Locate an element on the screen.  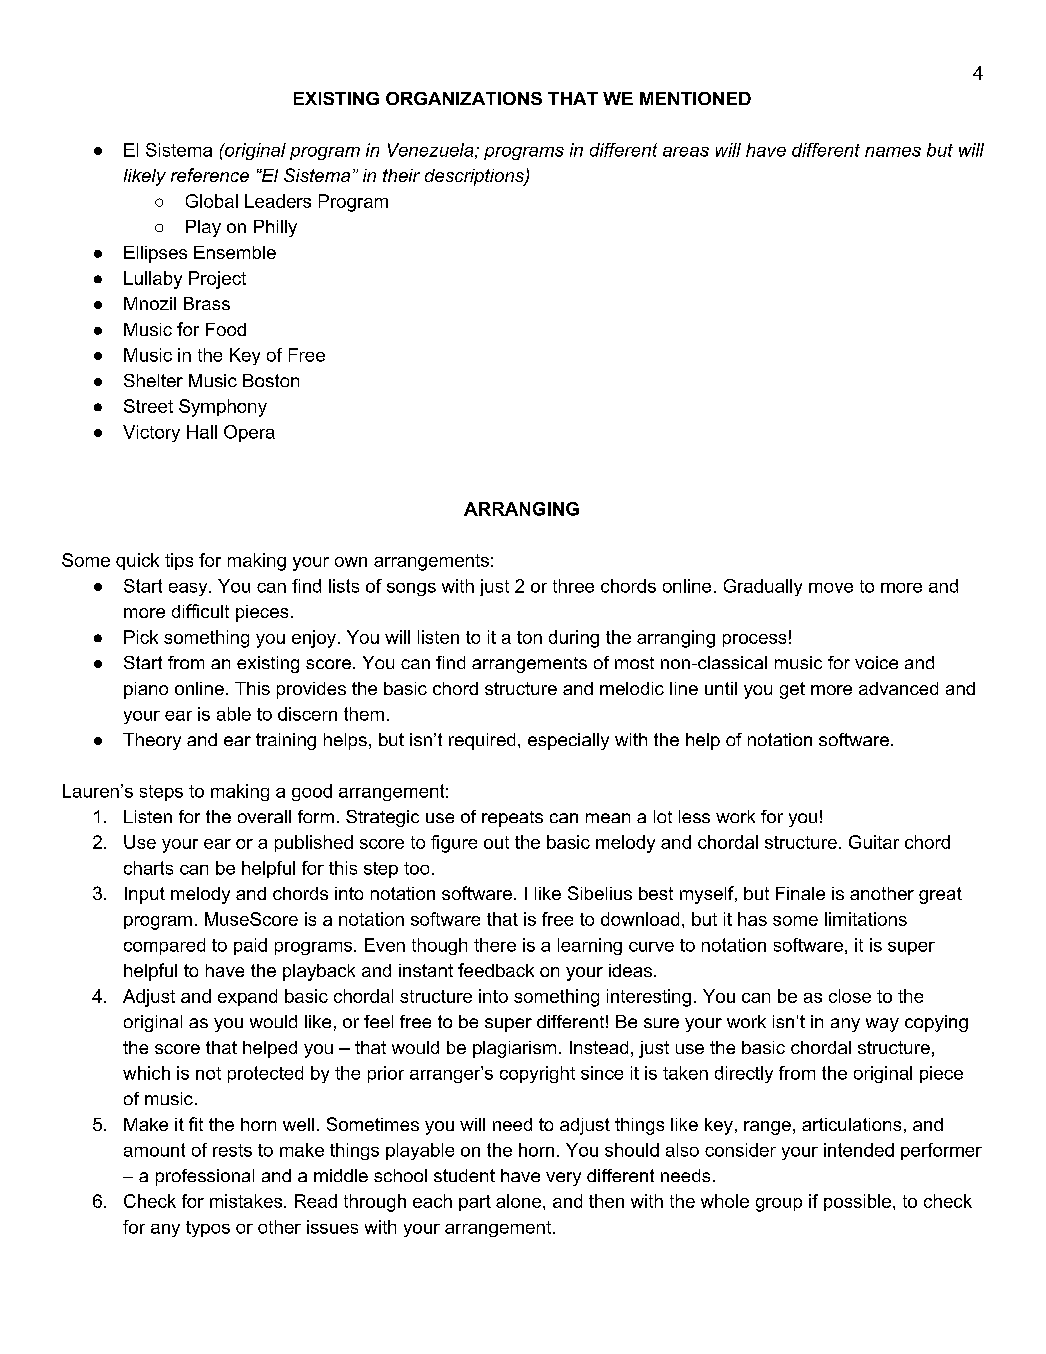
Boston is located at coordinates (271, 380).
